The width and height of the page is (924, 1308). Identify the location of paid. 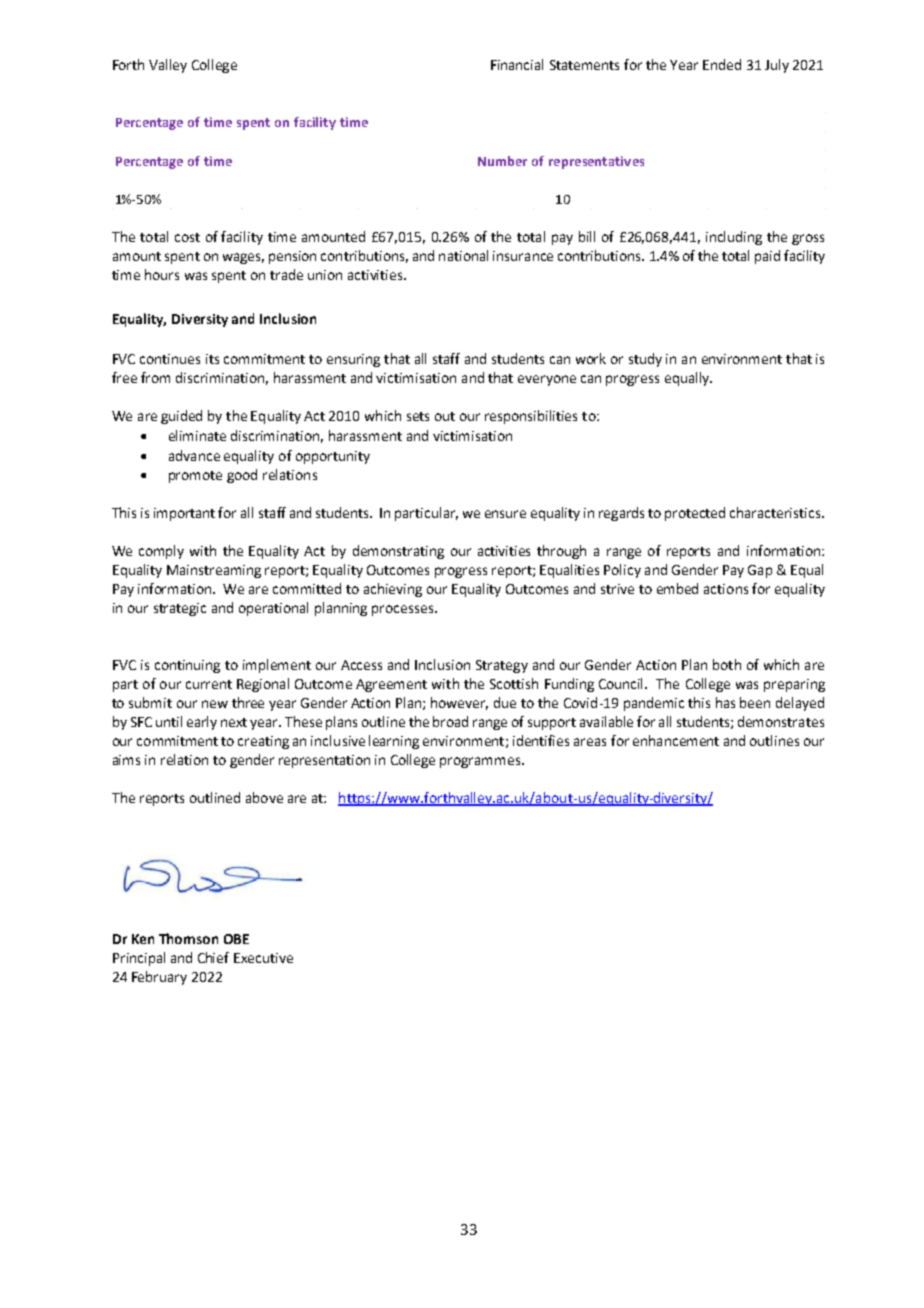
(767, 257).
